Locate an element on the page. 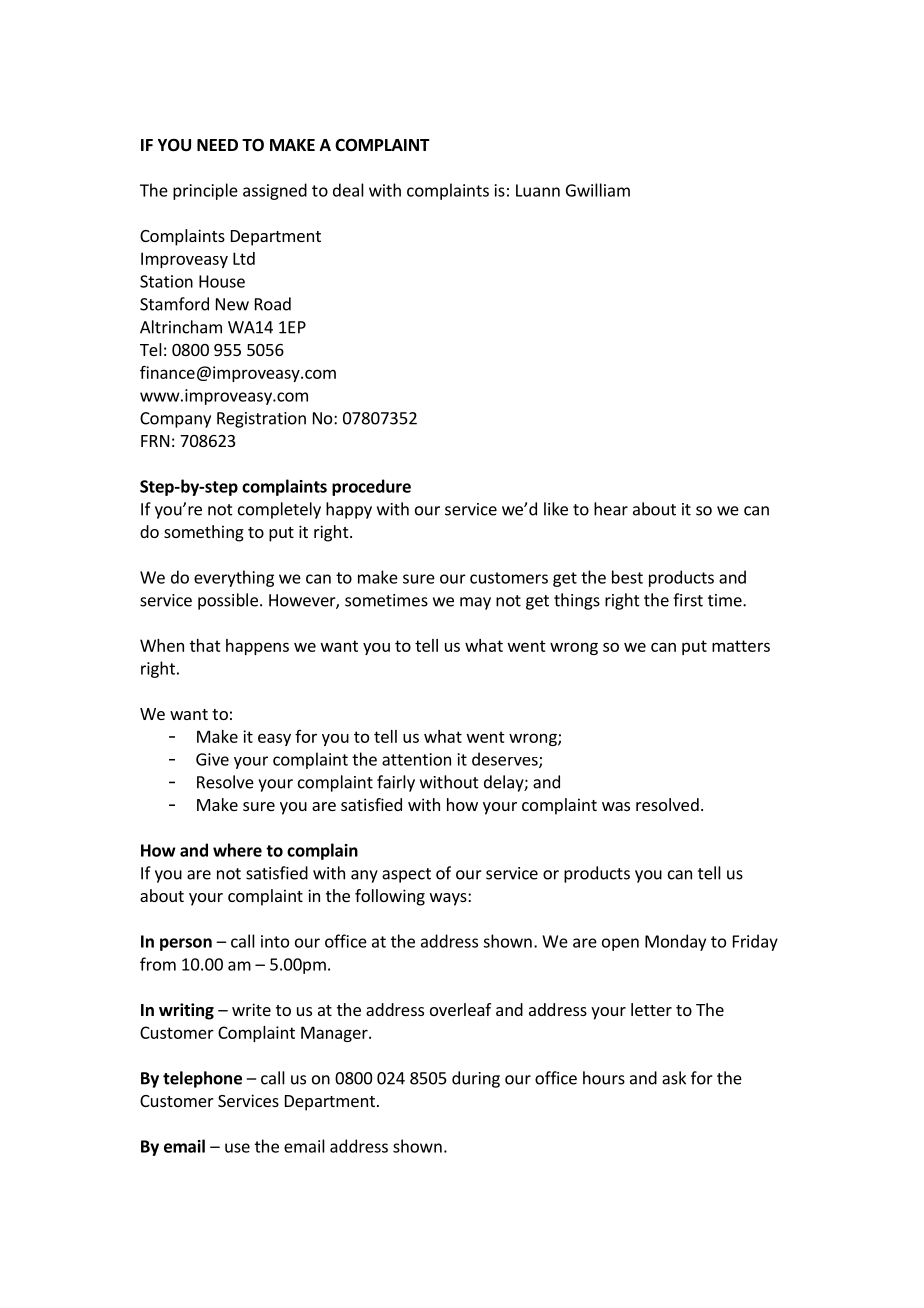 Image resolution: width=924 pixels, height=1308 pixels. hear is located at coordinates (611, 509).
